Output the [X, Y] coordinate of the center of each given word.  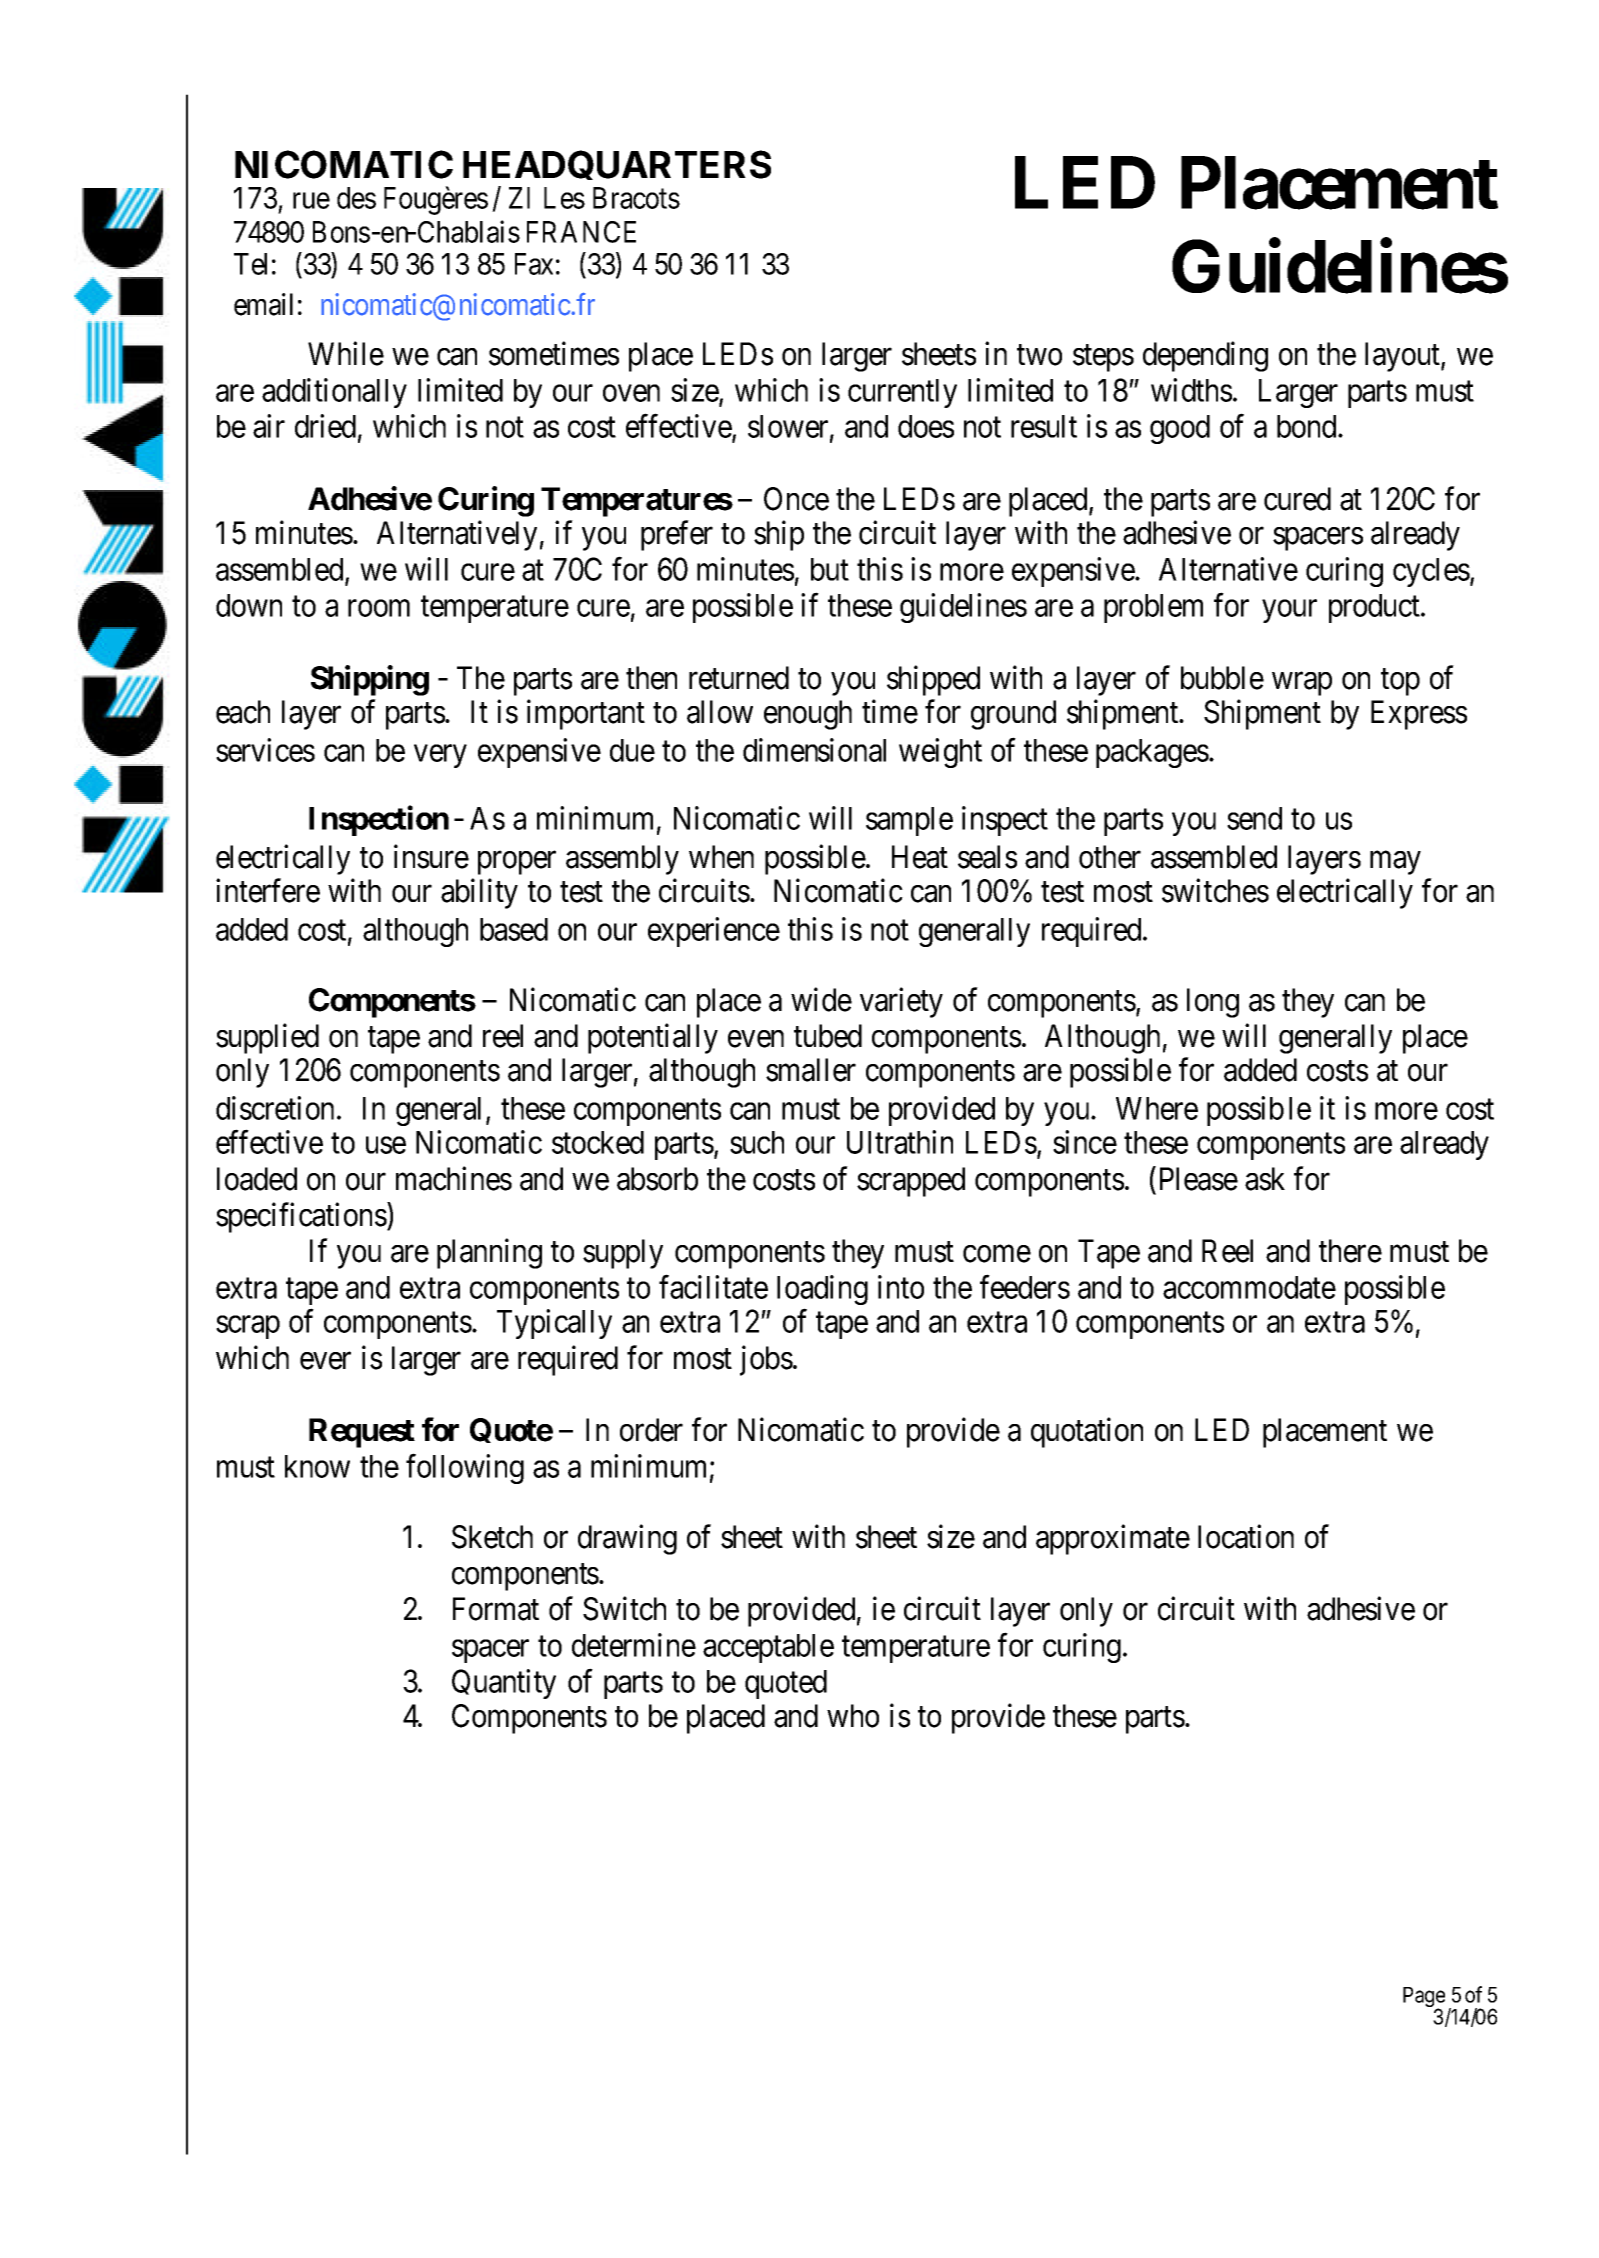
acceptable [768, 1648]
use [386, 1145]
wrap [1302, 684]
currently [902, 393]
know [317, 1466]
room [379, 608]
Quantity [504, 1684]
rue [311, 201]
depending [1205, 357]
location [1246, 1536]
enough [808, 715]
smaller [811, 1070]
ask [1265, 1179]
